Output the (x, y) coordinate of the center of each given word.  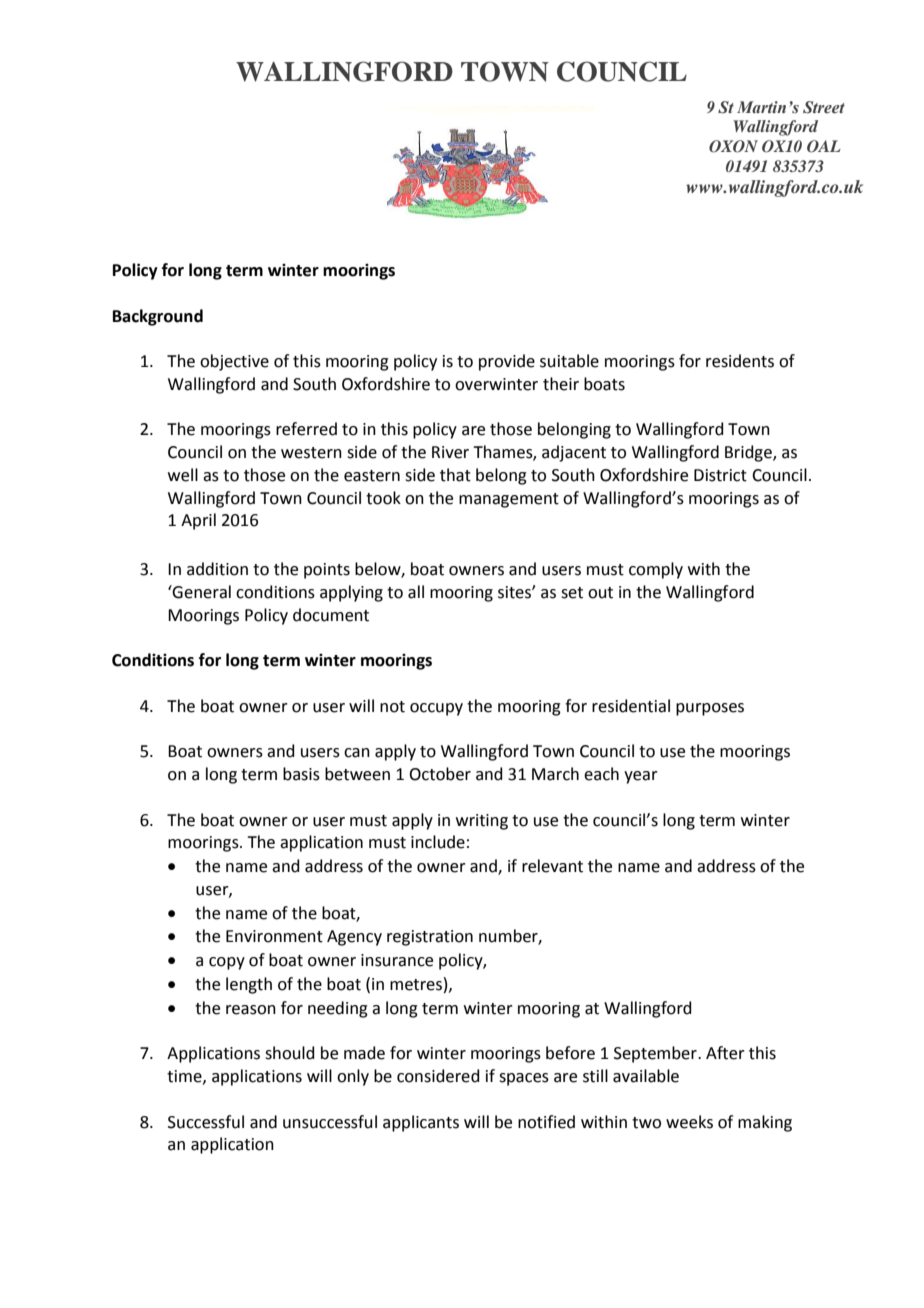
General (201, 592)
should (290, 1053)
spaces (524, 1079)
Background (158, 317)
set (572, 593)
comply (656, 570)
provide (507, 362)
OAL (824, 146)
